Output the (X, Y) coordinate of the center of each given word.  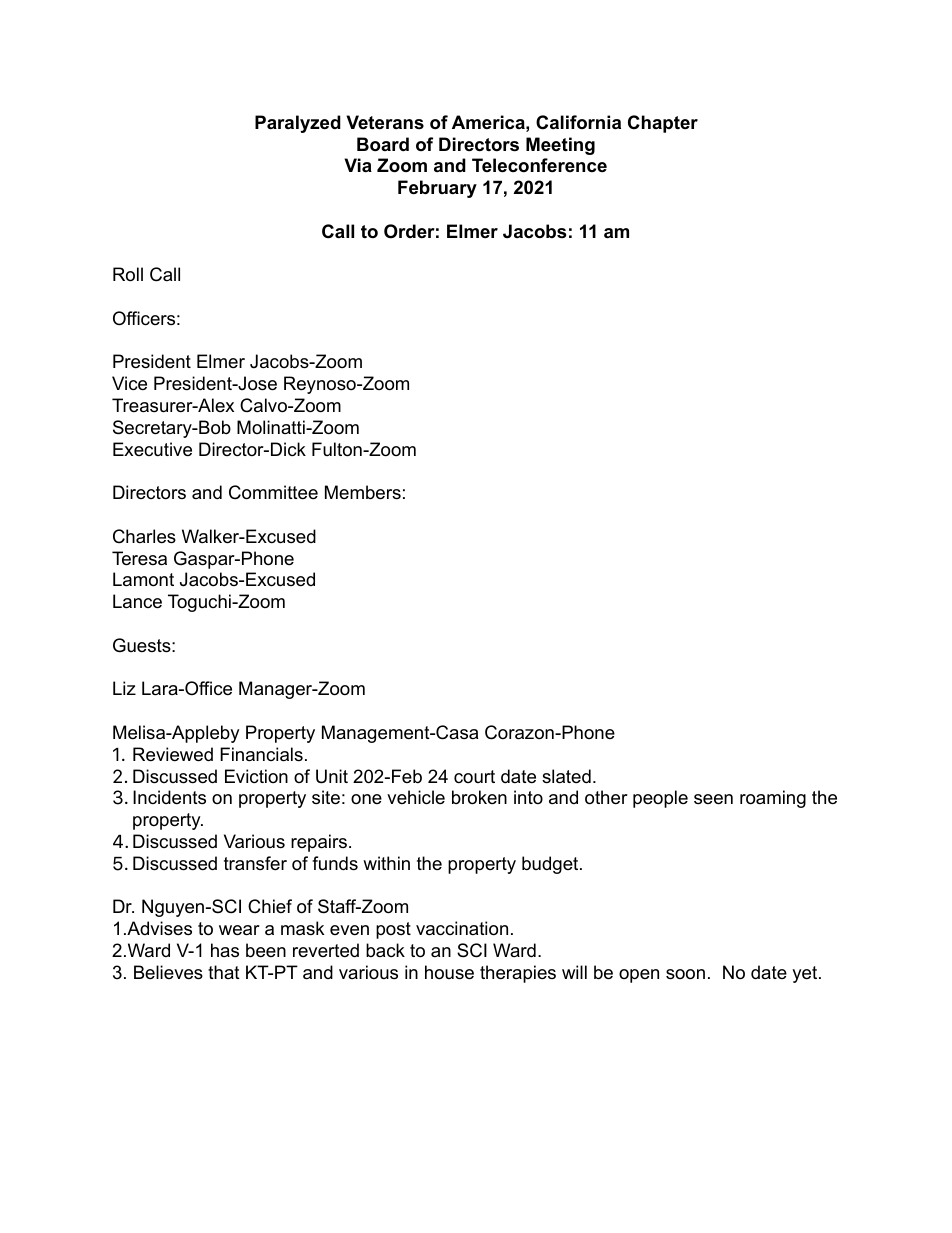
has (225, 950)
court (474, 776)
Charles (144, 536)
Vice (129, 383)
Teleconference (539, 165)
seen (713, 799)
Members (363, 492)
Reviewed (173, 754)
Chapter (663, 124)
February (437, 189)
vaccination (462, 928)
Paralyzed (298, 124)
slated (566, 776)
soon (685, 974)
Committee (273, 492)
